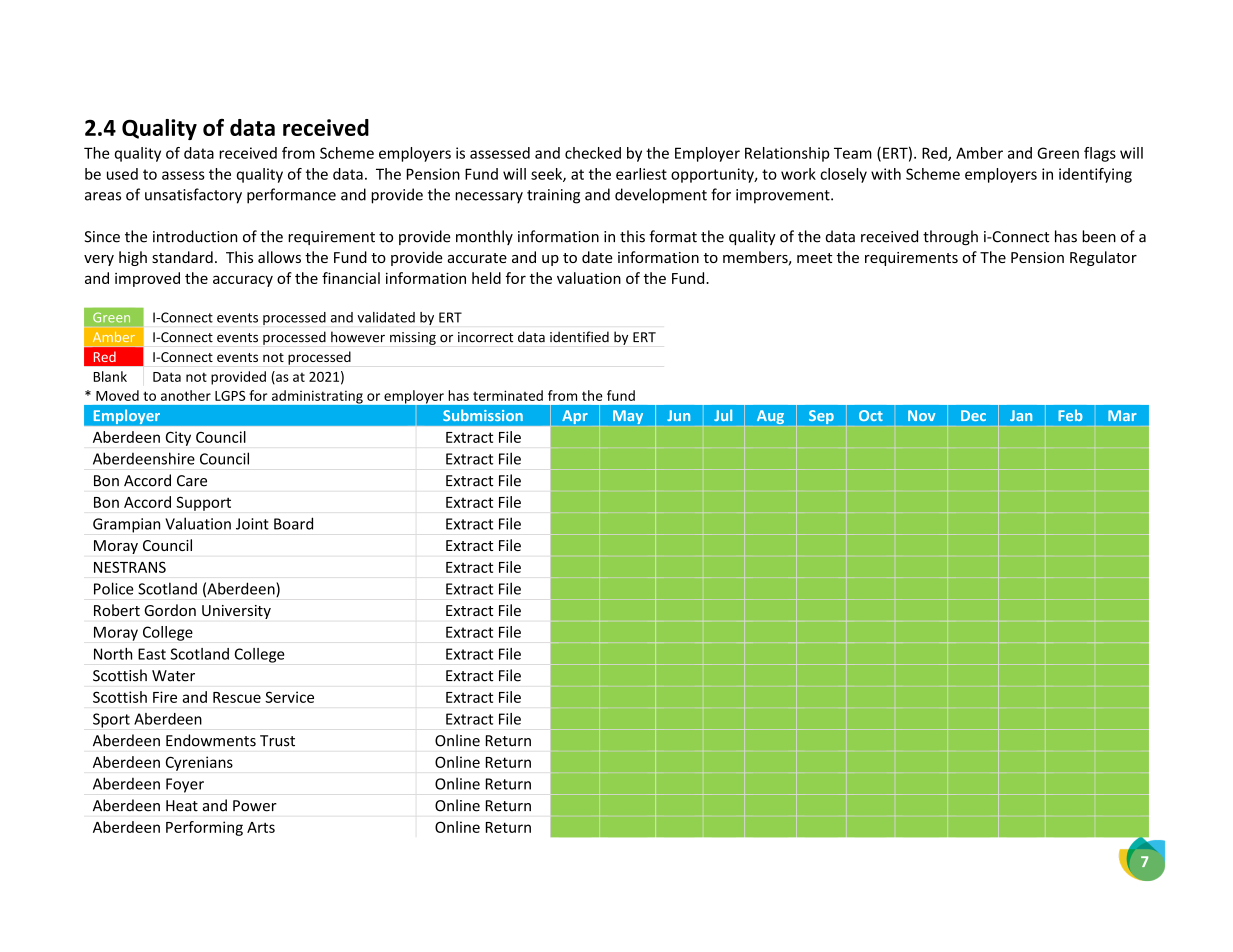 The width and height of the screenshot is (1233, 952). I want to click on identified, so click(579, 337).
